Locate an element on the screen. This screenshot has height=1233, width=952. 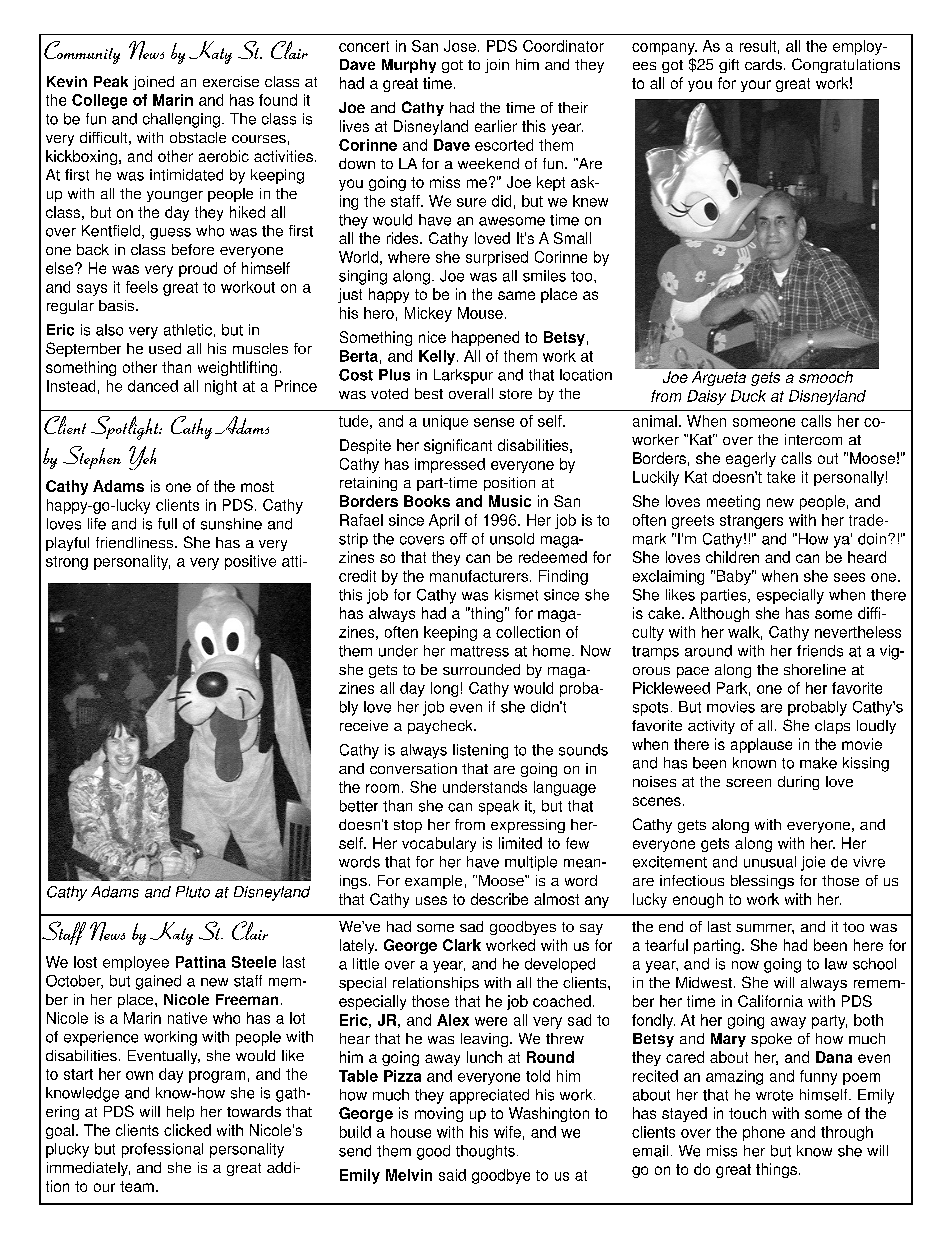
professional is located at coordinates (162, 1150).
